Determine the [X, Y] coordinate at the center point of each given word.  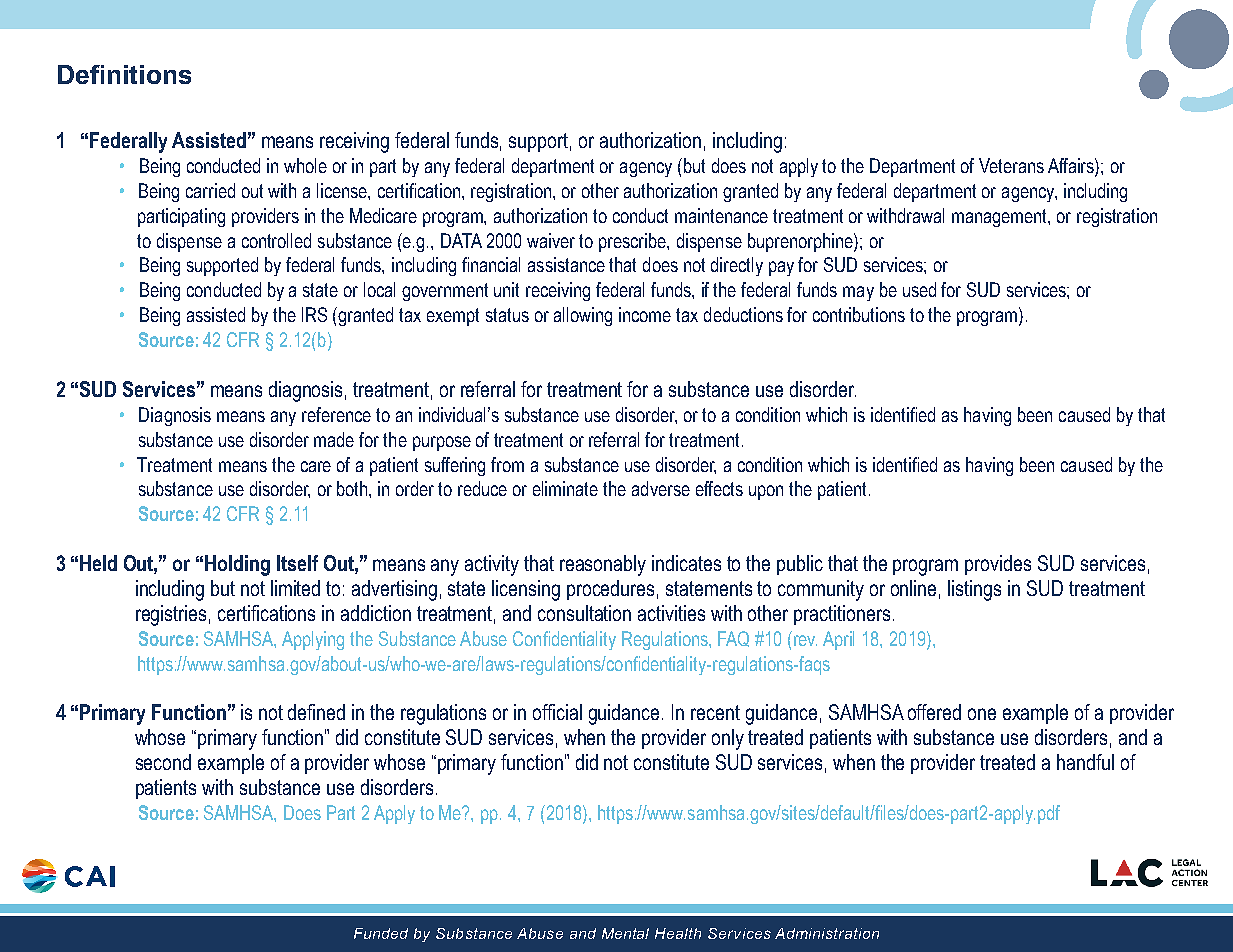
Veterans [1011, 165]
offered [934, 712]
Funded [381, 933]
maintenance [721, 215]
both [353, 488]
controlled [276, 240]
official [557, 712]
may [858, 293]
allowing [583, 316]
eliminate [565, 488]
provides [998, 565]
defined [316, 712]
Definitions [124, 74]
